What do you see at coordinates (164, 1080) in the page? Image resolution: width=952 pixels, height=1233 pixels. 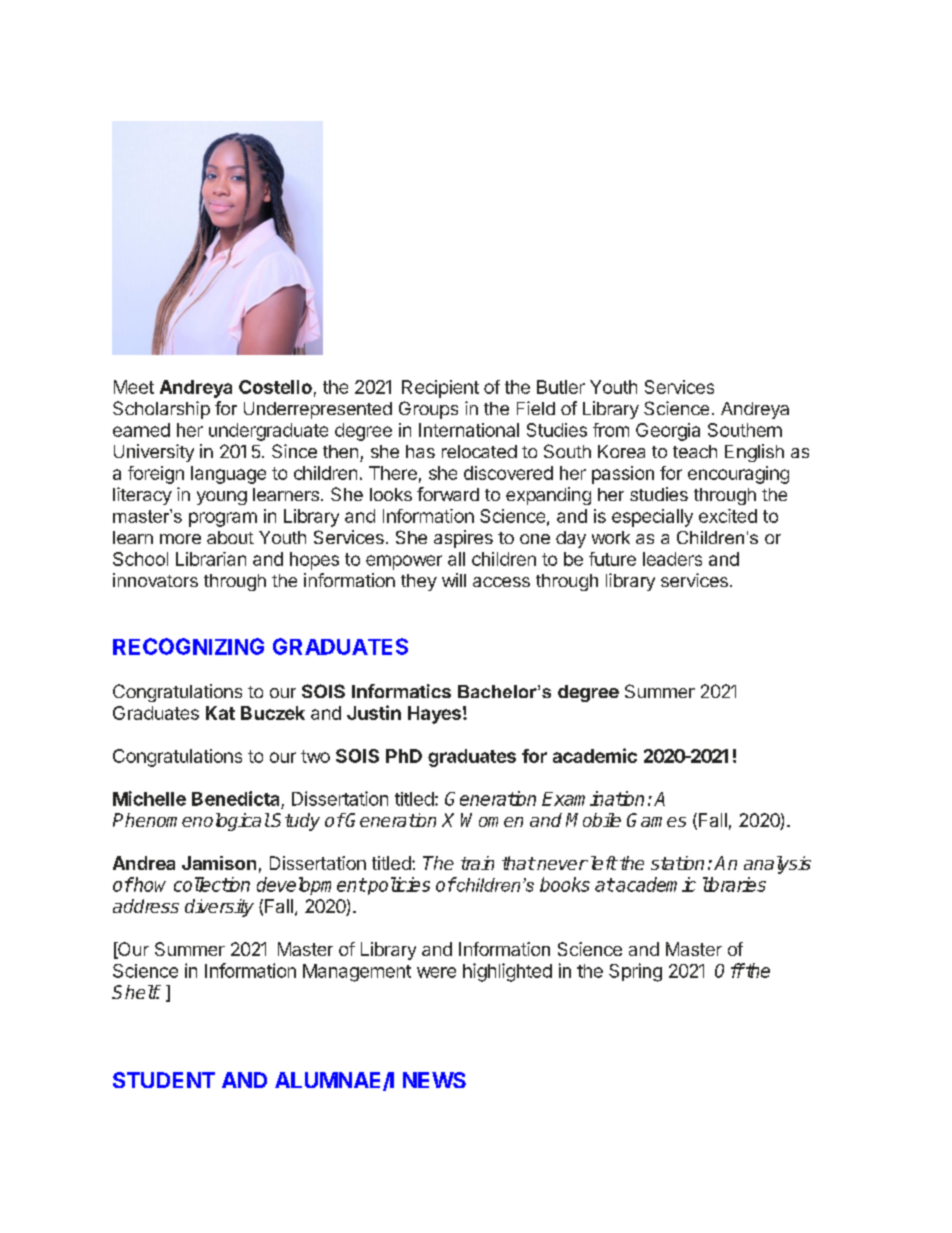 I see `STUDENT` at bounding box center [164, 1080].
